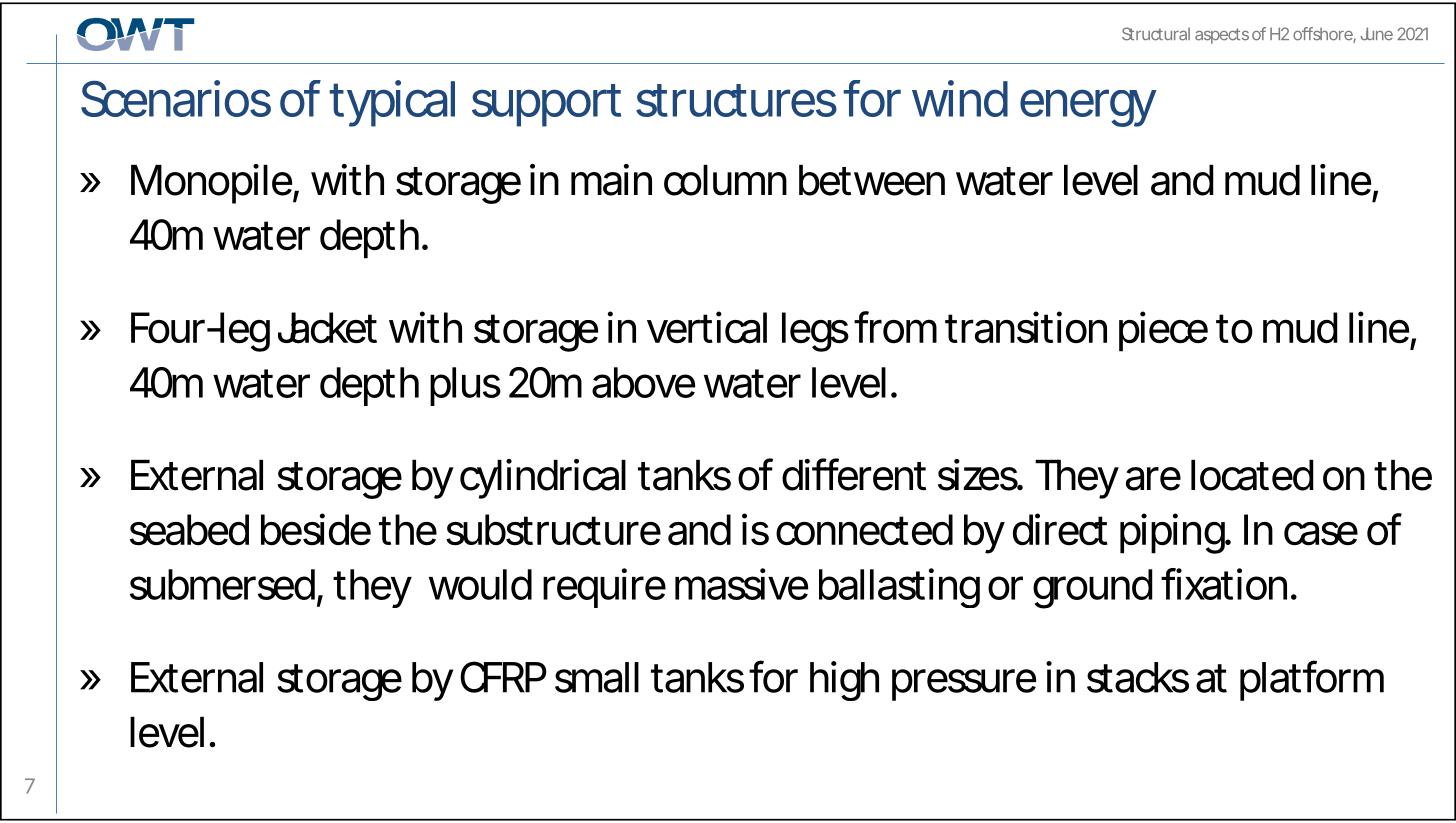 The width and height of the document is (1456, 823). Describe the element at coordinates (392, 103) in the document. I see `typical` at that location.
